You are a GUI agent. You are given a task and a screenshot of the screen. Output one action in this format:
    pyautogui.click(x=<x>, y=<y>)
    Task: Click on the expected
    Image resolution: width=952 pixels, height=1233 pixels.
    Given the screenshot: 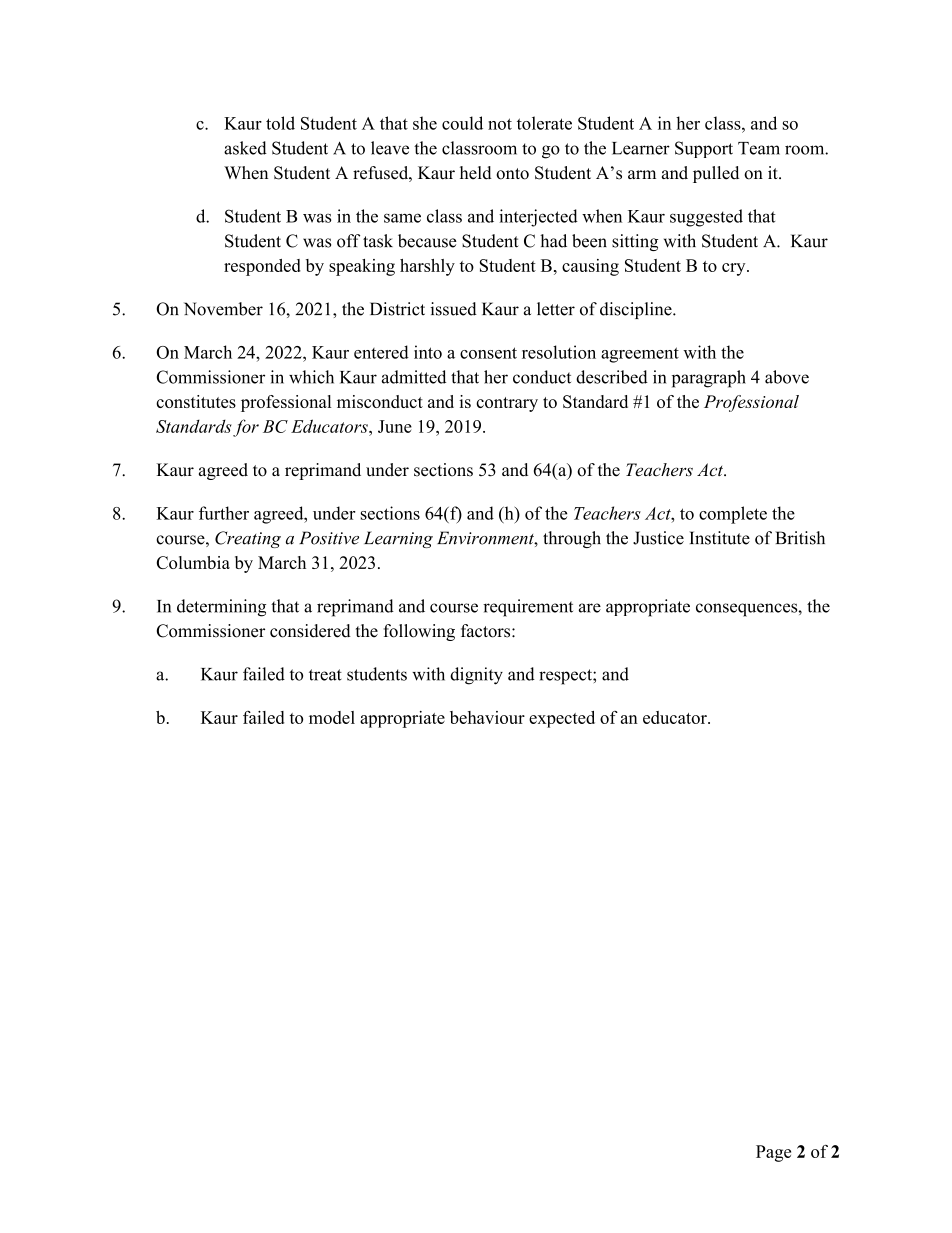 What is the action you would take?
    pyautogui.click(x=562, y=719)
